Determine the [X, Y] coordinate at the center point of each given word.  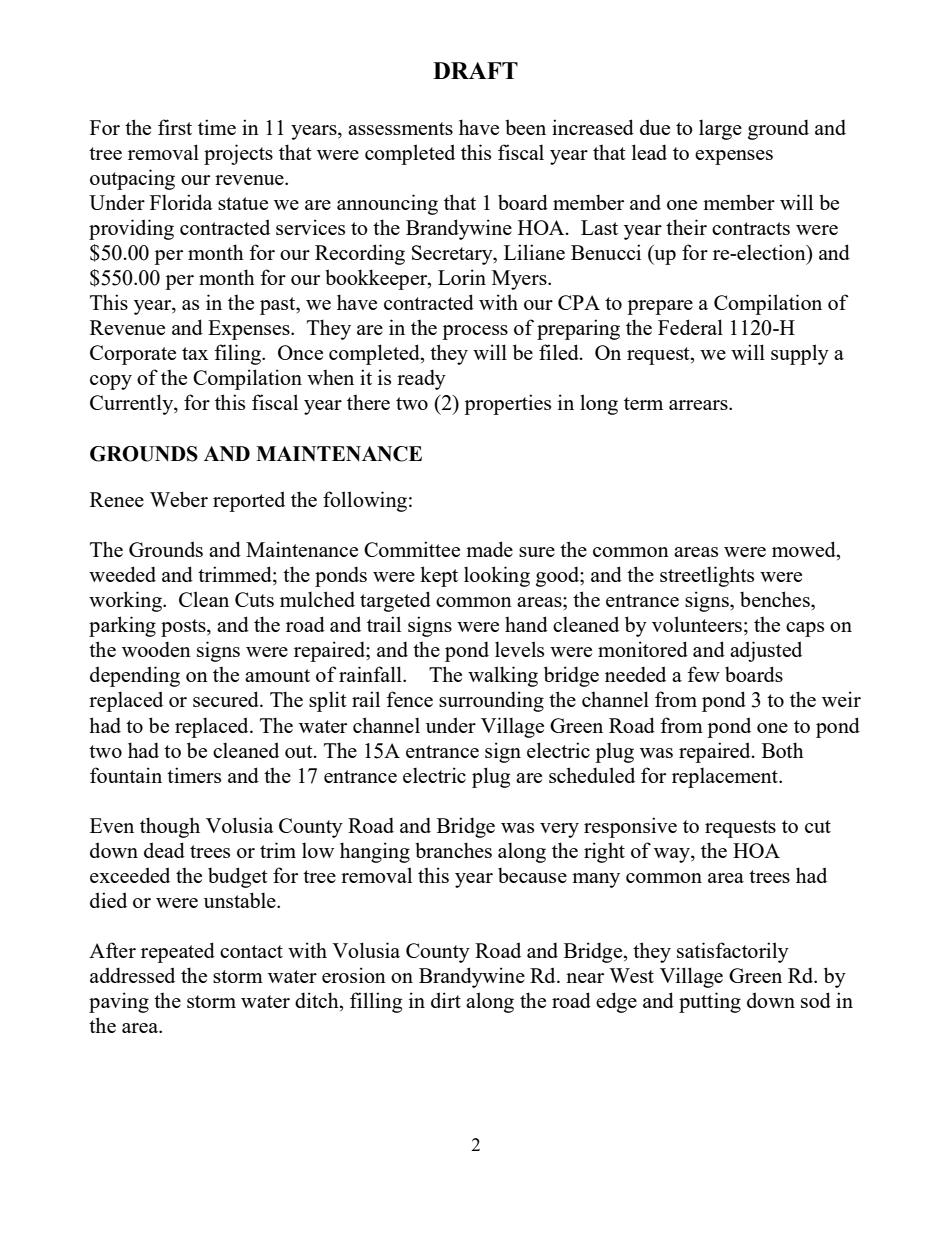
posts [184, 628]
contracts [751, 228]
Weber [179, 499]
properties [507, 404]
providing [131, 229]
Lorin [462, 277]
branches [453, 850]
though [170, 827]
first [175, 127]
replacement [726, 777]
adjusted [766, 651]
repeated [178, 952]
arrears [699, 405]
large [720, 129]
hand [526, 624]
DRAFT [475, 70]
